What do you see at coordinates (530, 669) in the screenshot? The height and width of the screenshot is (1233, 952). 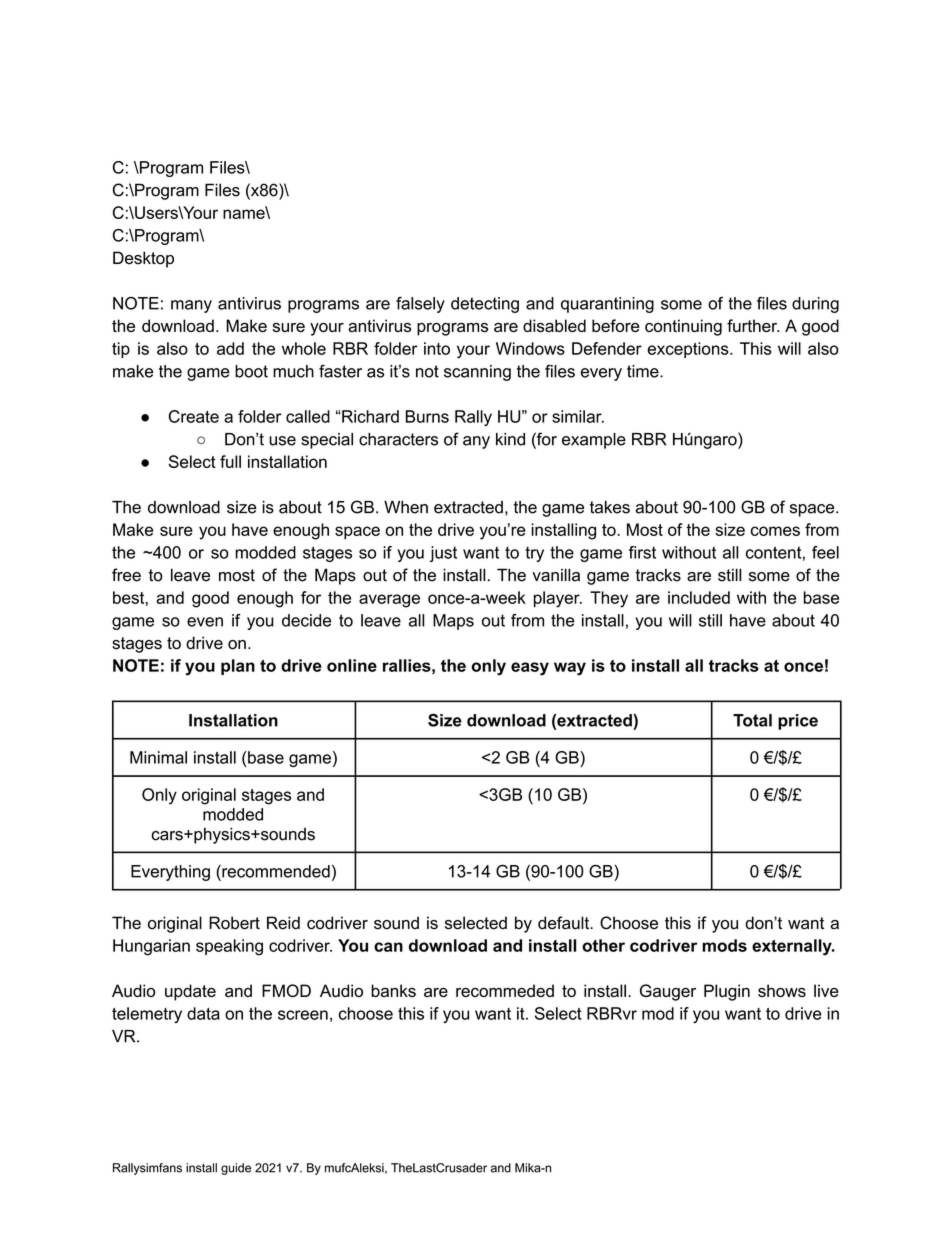 I see `easy` at bounding box center [530, 669].
